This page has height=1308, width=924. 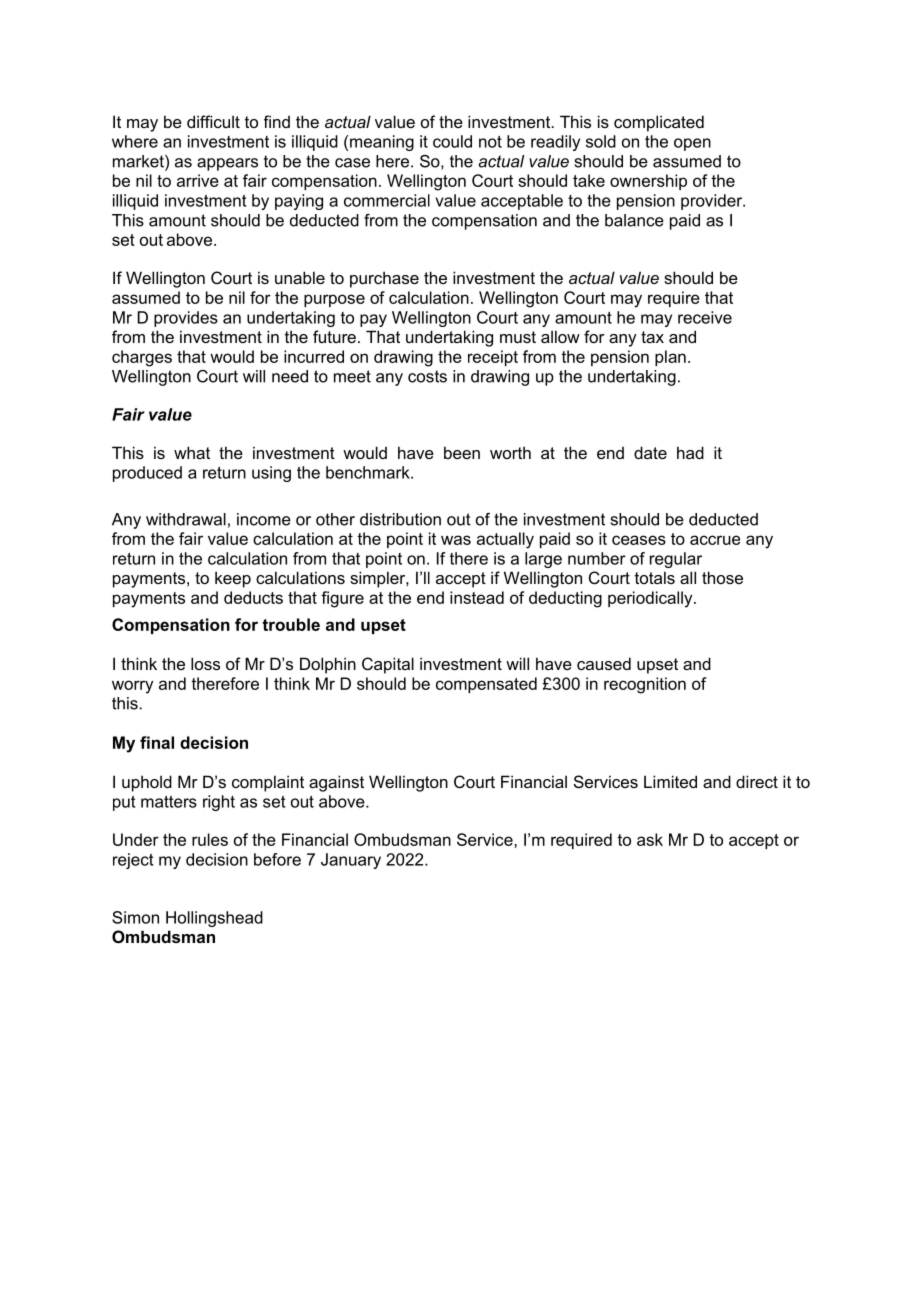 What do you see at coordinates (213, 121) in the page?
I see `difficult` at bounding box center [213, 121].
